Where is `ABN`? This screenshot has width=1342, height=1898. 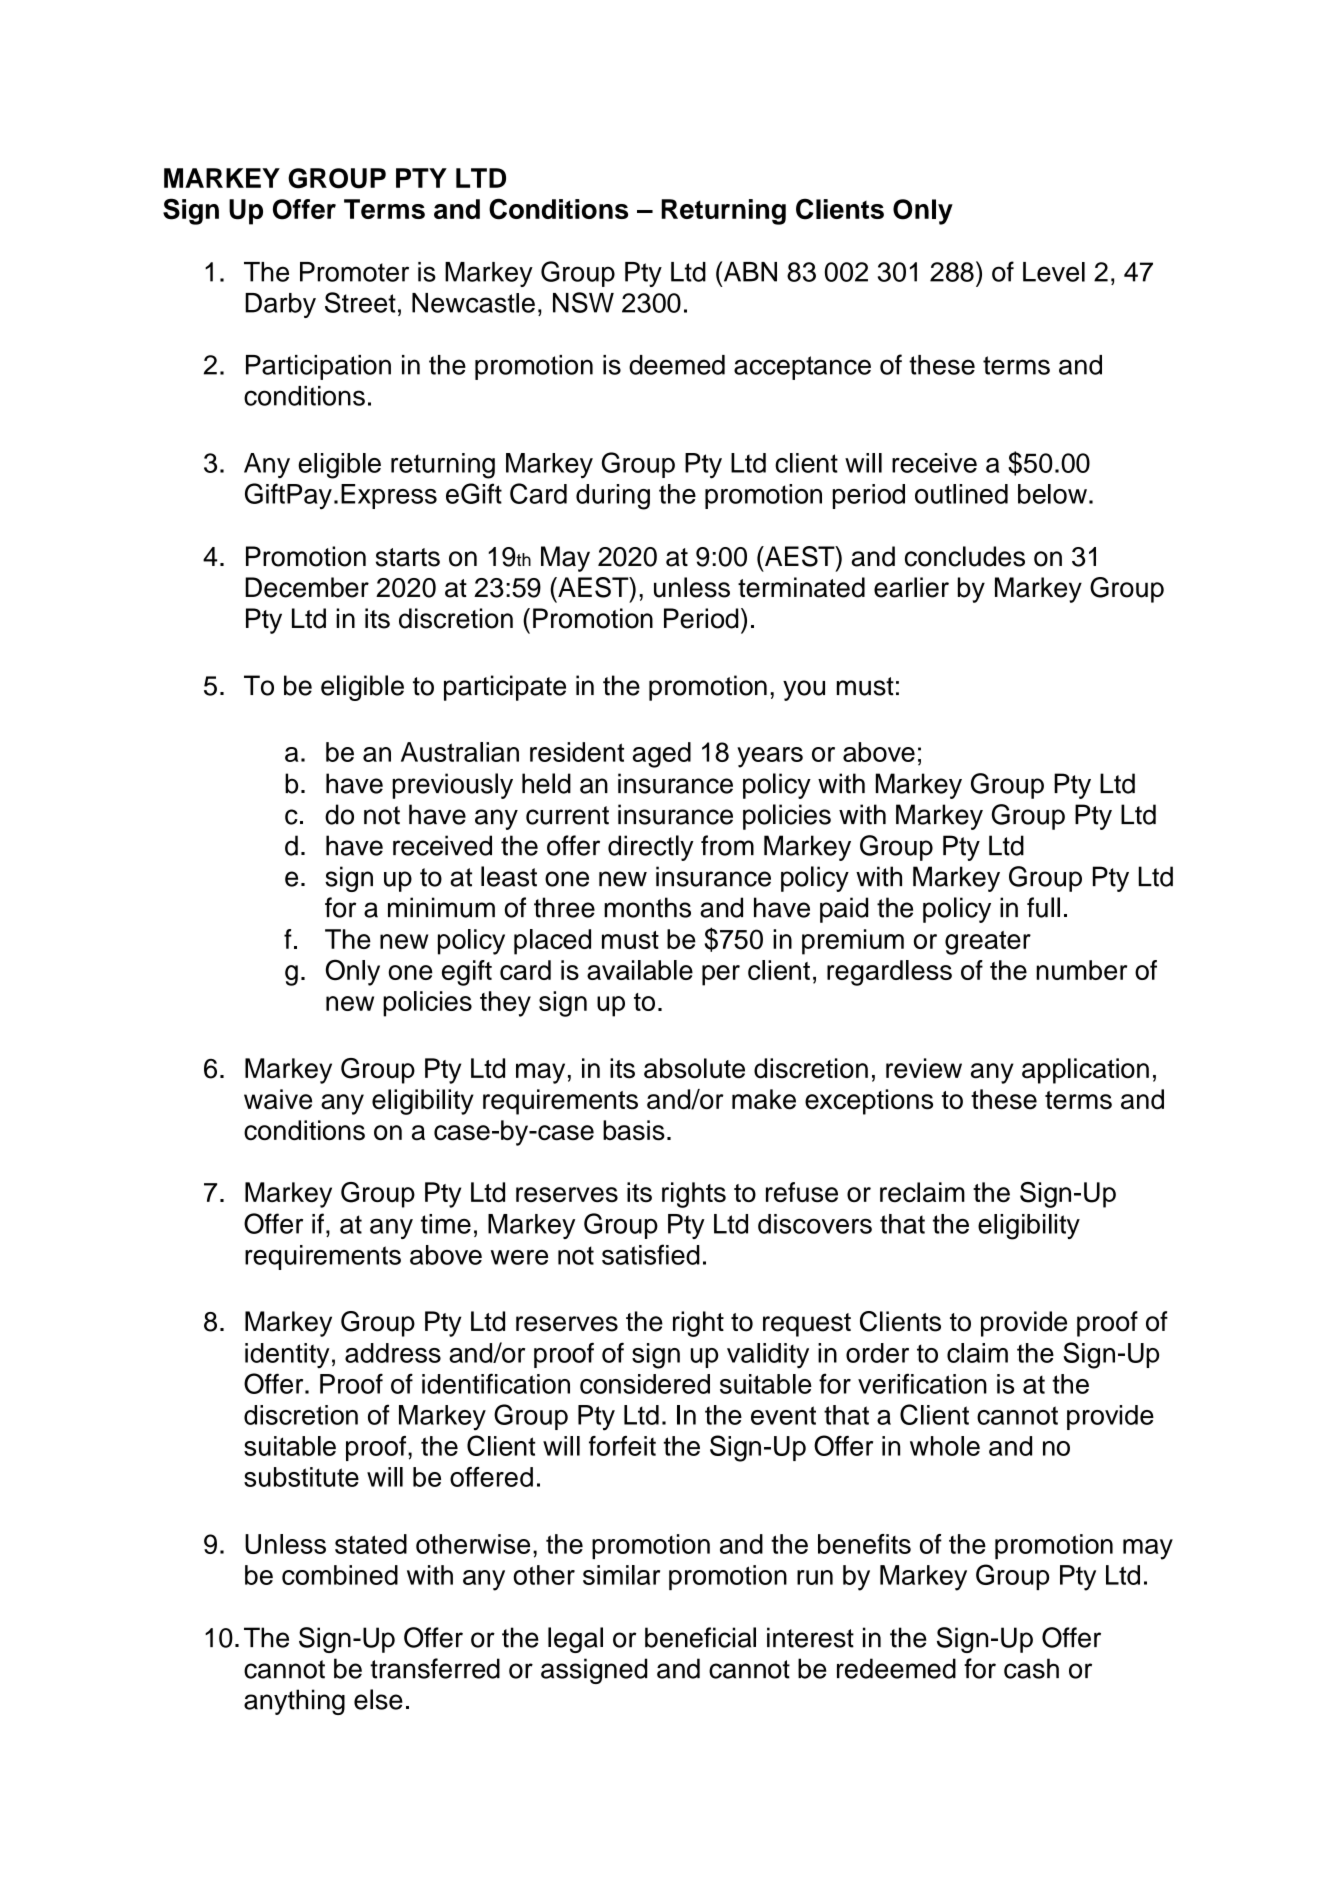
ABN is located at coordinates (749, 271).
